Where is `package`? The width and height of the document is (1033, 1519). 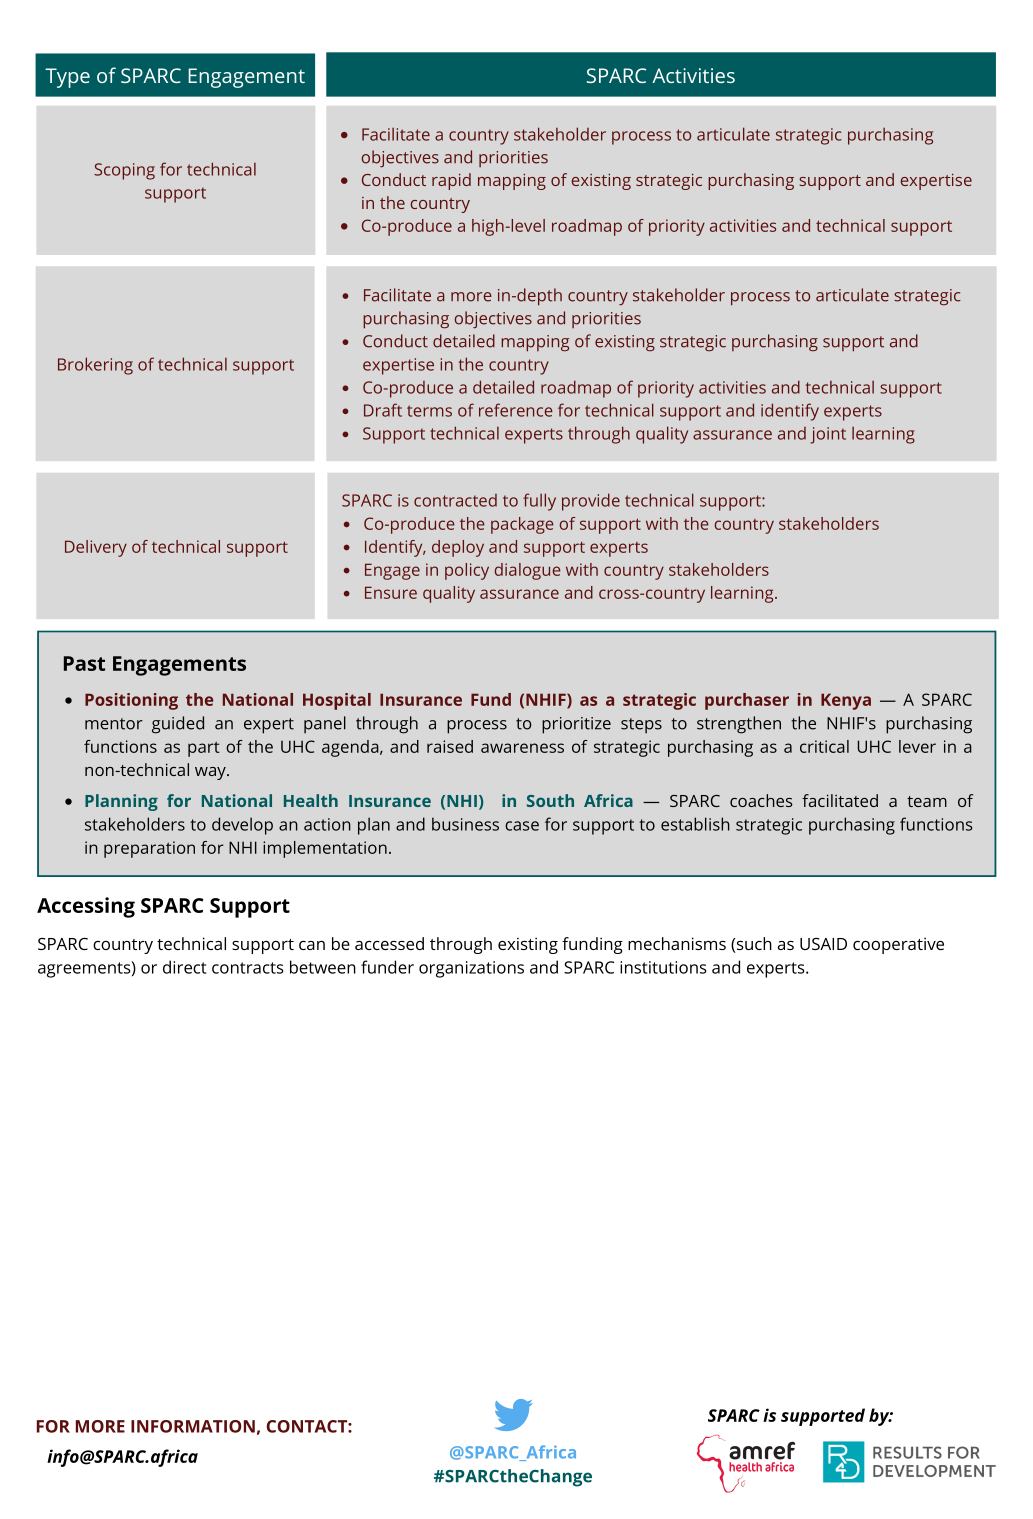
package is located at coordinates (522, 525).
